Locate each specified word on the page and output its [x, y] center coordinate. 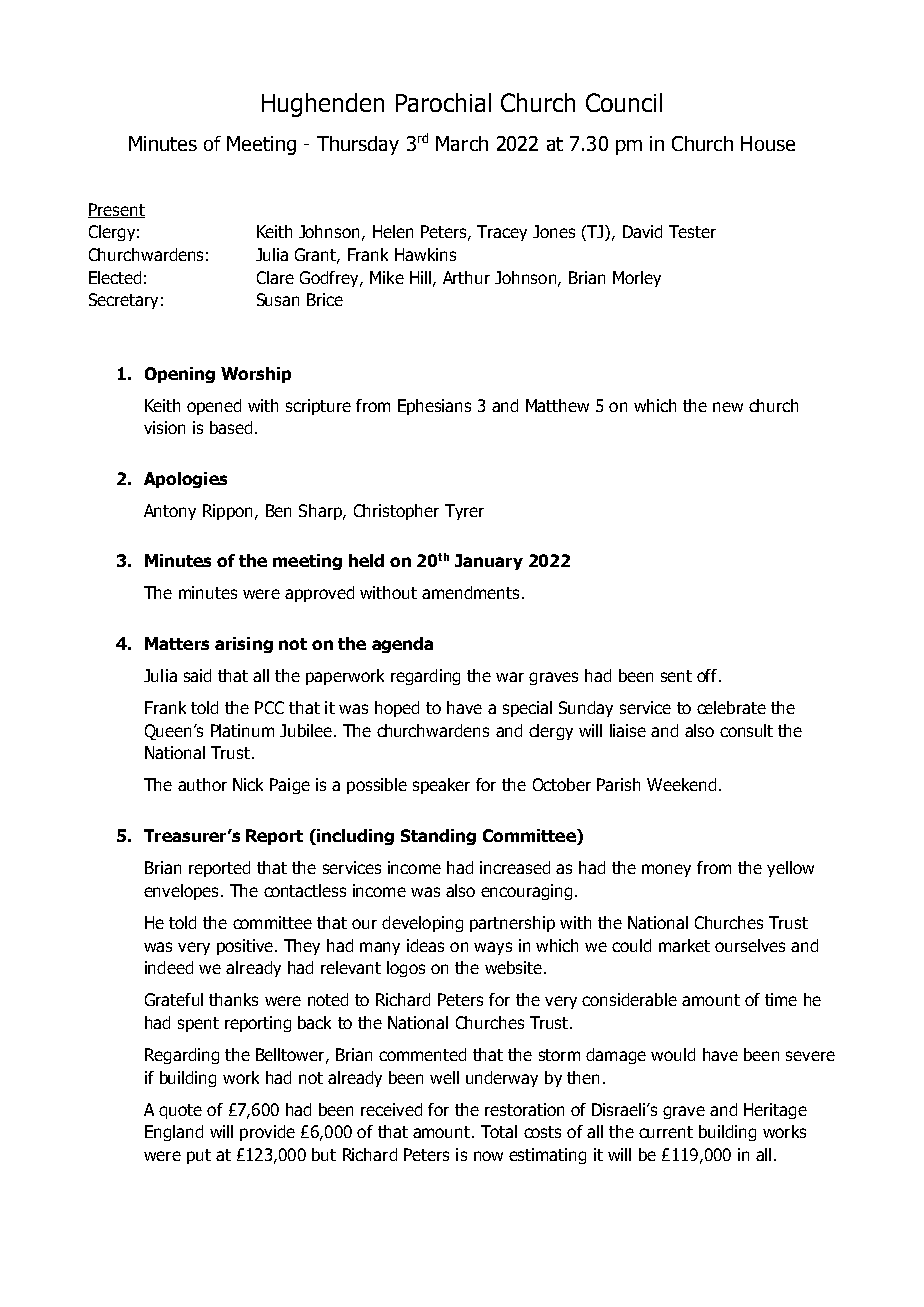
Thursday [358, 145]
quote [180, 1111]
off [708, 675]
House [768, 143]
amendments [470, 592]
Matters [177, 643]
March [462, 143]
